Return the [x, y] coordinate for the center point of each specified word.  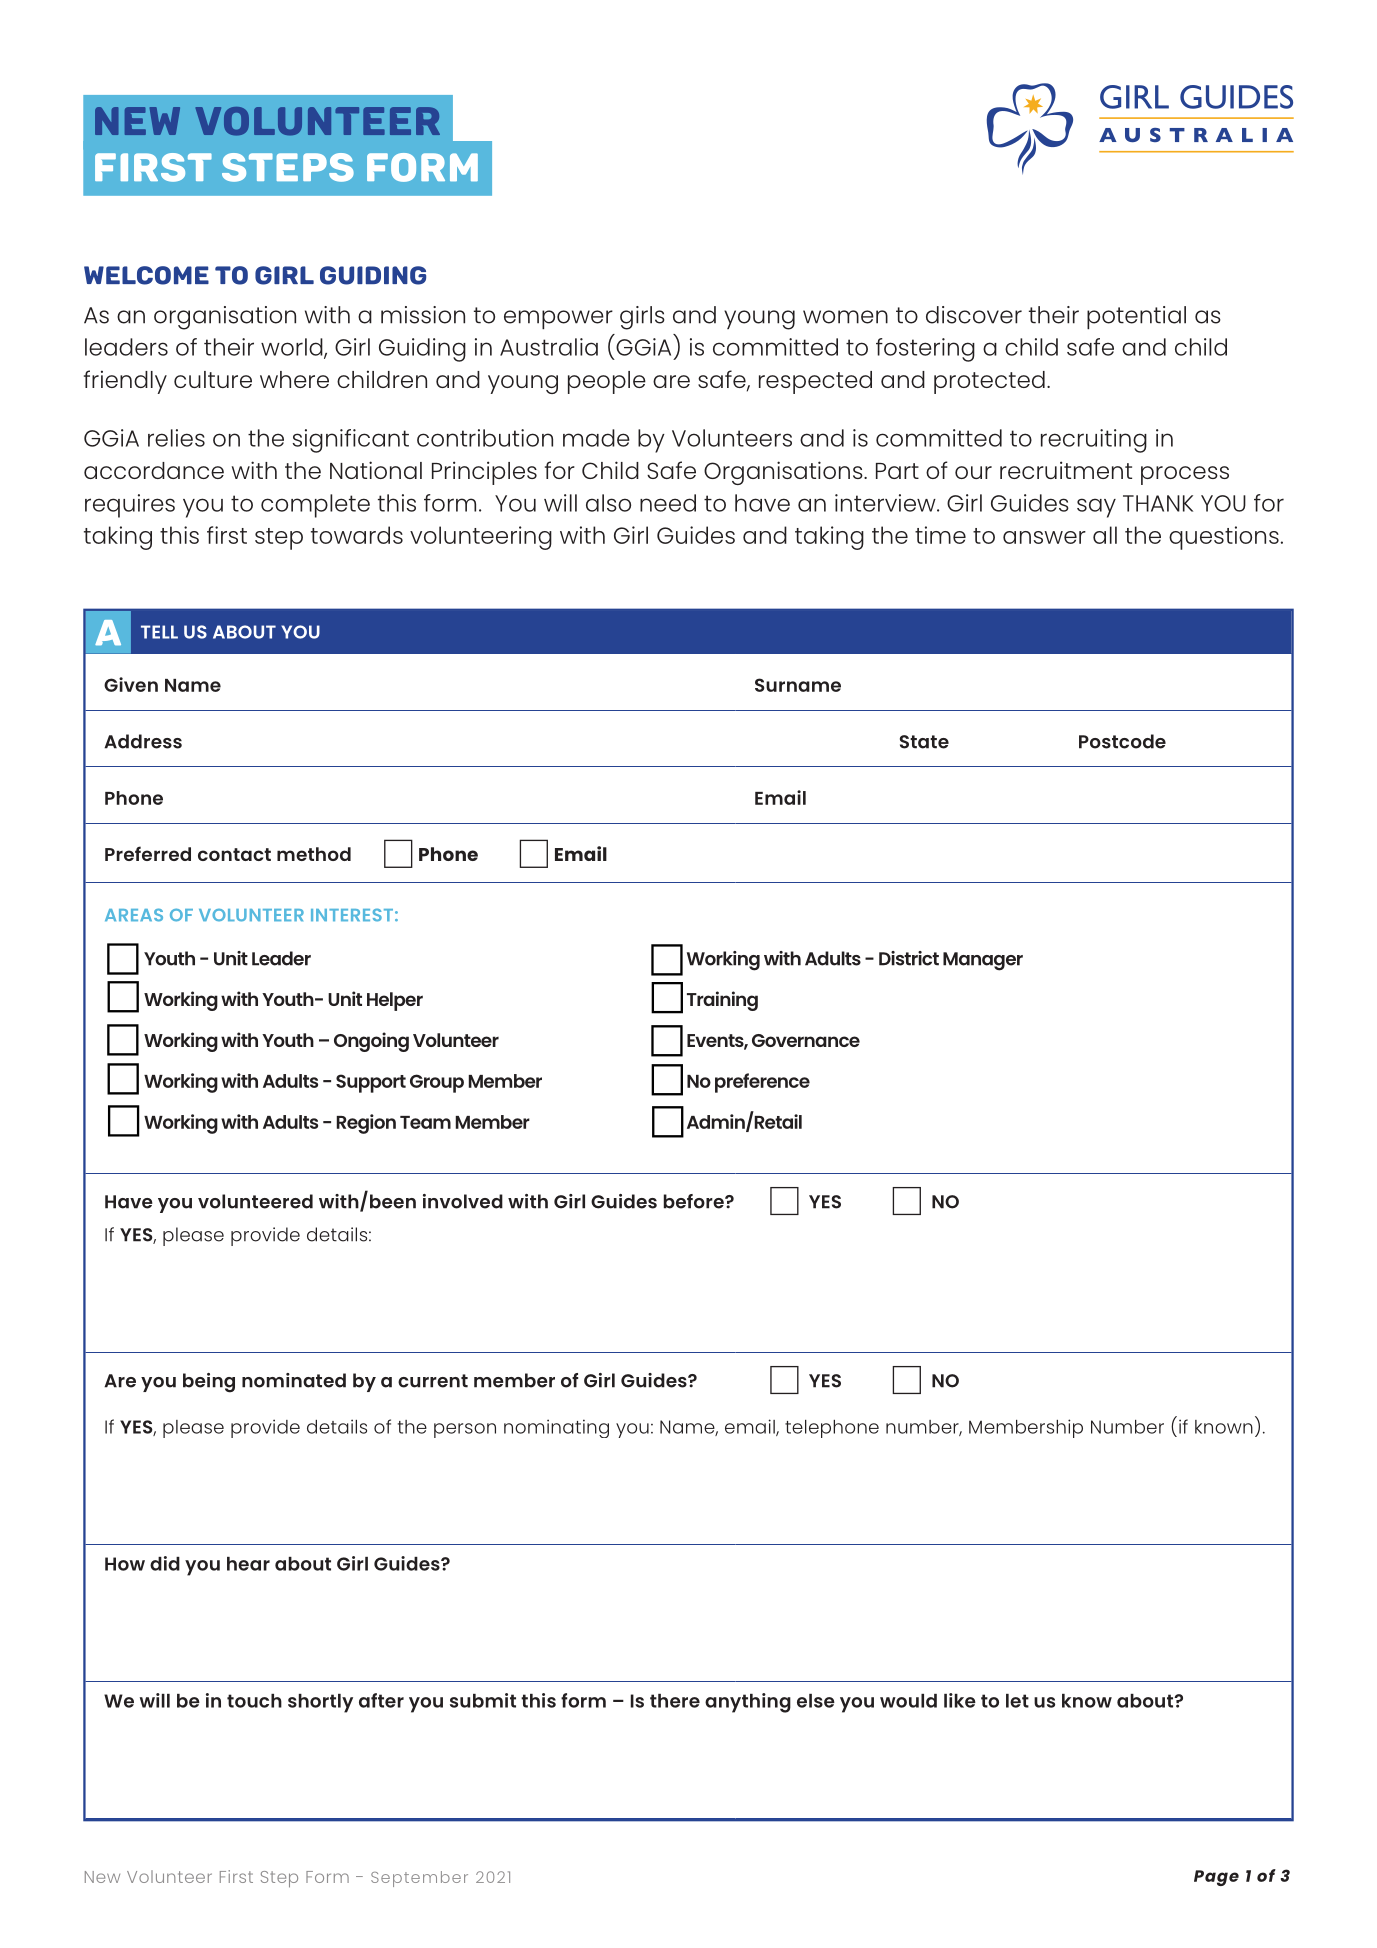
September [419, 1879]
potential [1136, 317]
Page [1216, 1878]
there [675, 1701]
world [293, 348]
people [607, 382]
